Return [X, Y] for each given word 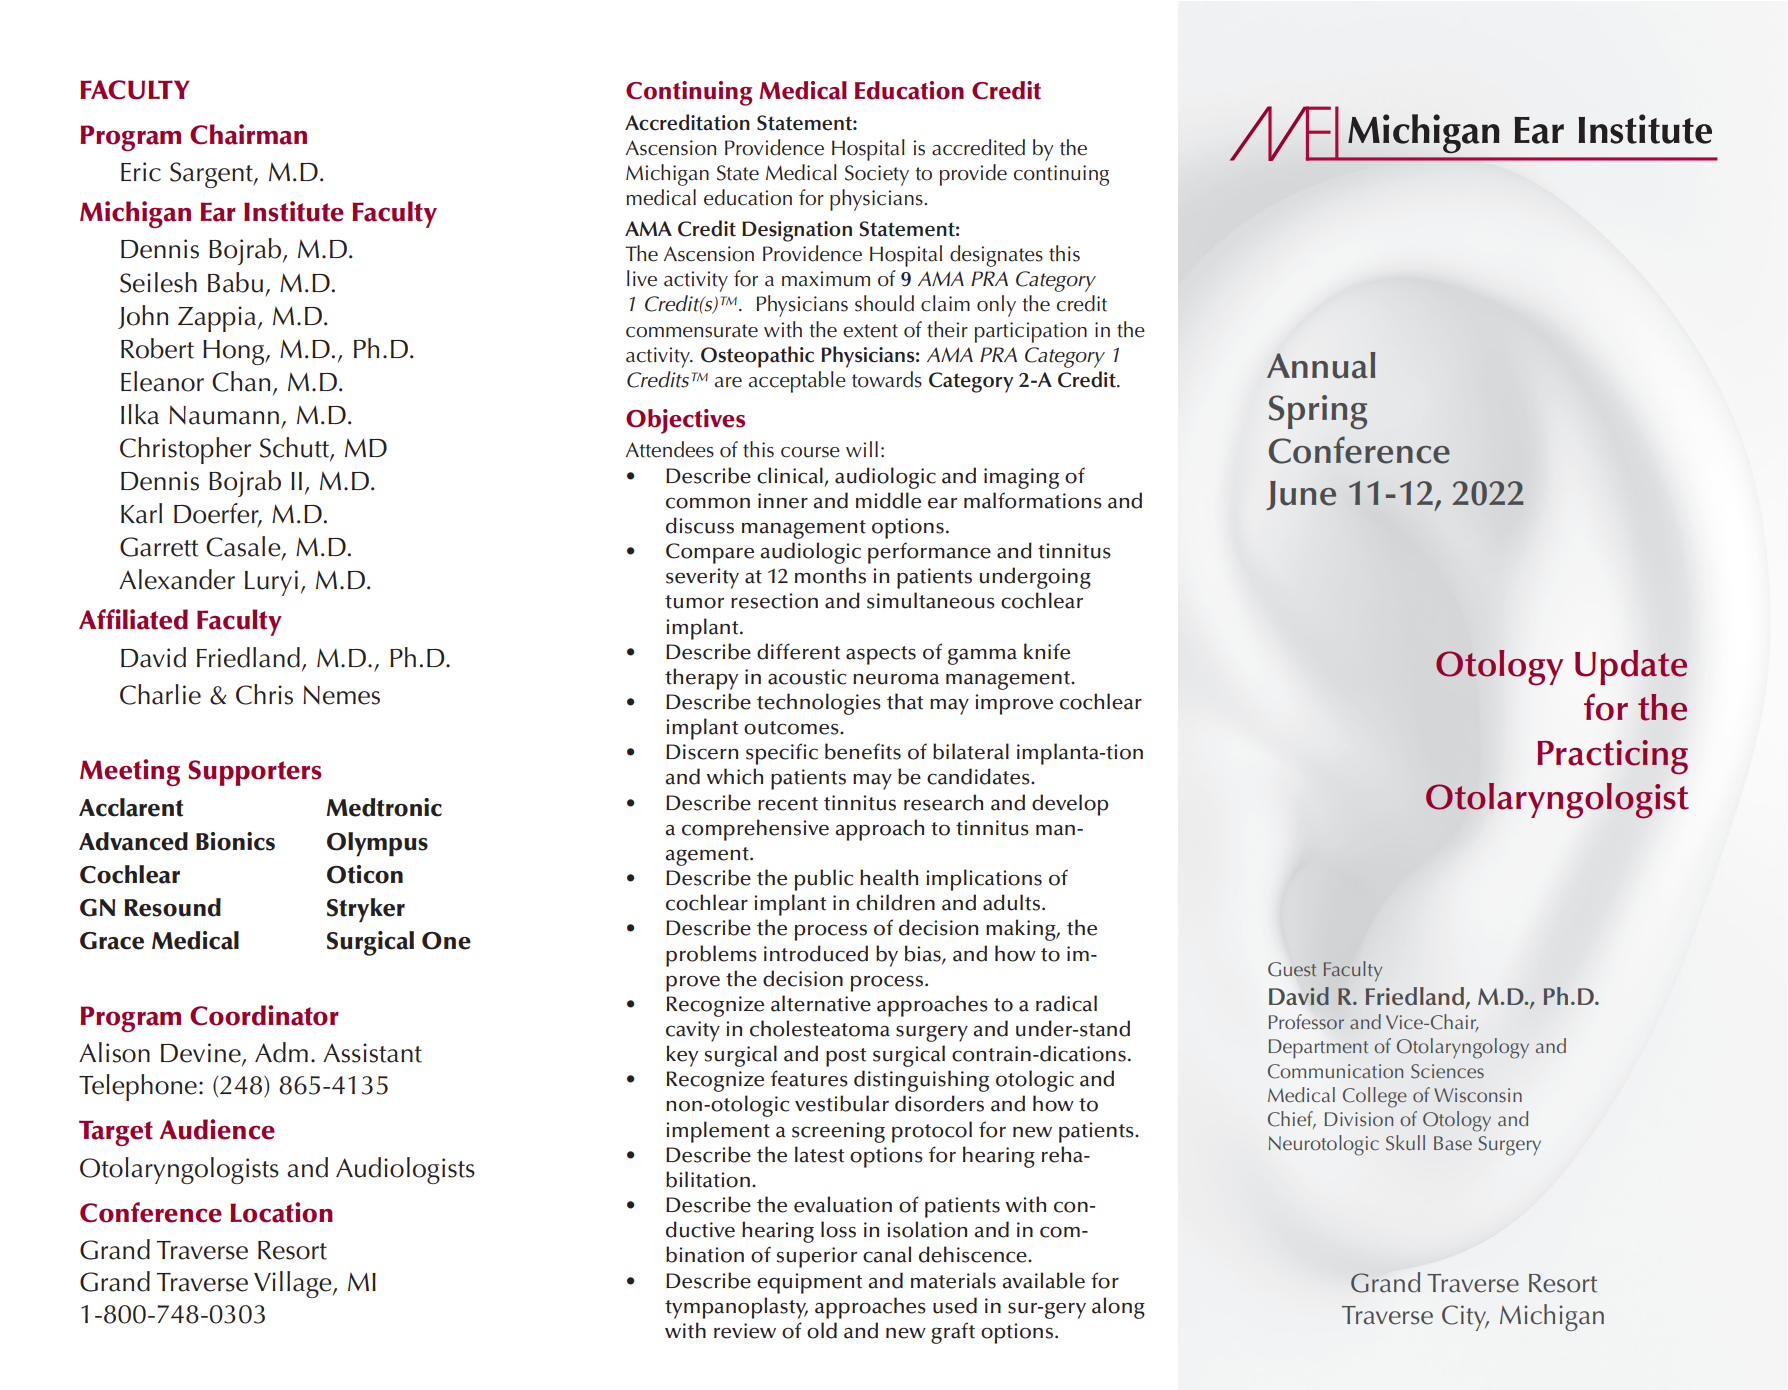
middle [888, 500]
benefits [863, 751]
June [1301, 495]
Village [294, 1284]
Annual [1321, 365]
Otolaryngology [1463, 1048]
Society [877, 175]
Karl [141, 513]
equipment [809, 1283]
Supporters [255, 773]
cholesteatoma [820, 1028]
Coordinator [264, 1015]
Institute [294, 211]
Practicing [1612, 757]
